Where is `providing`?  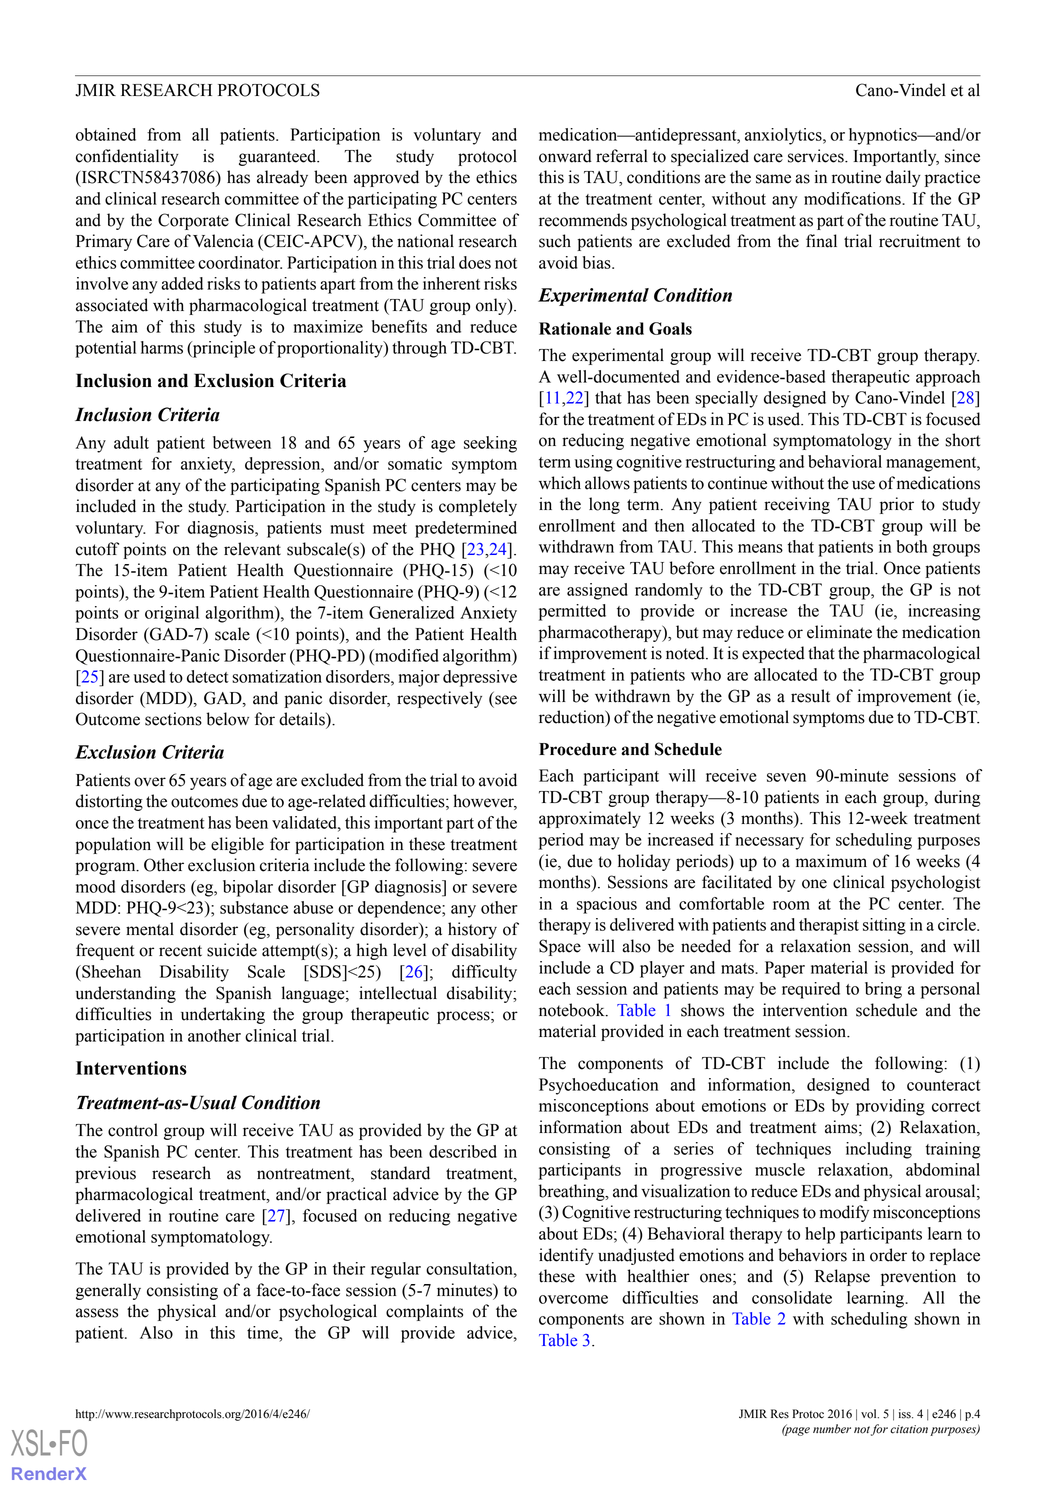 providing is located at coordinates (890, 1107).
